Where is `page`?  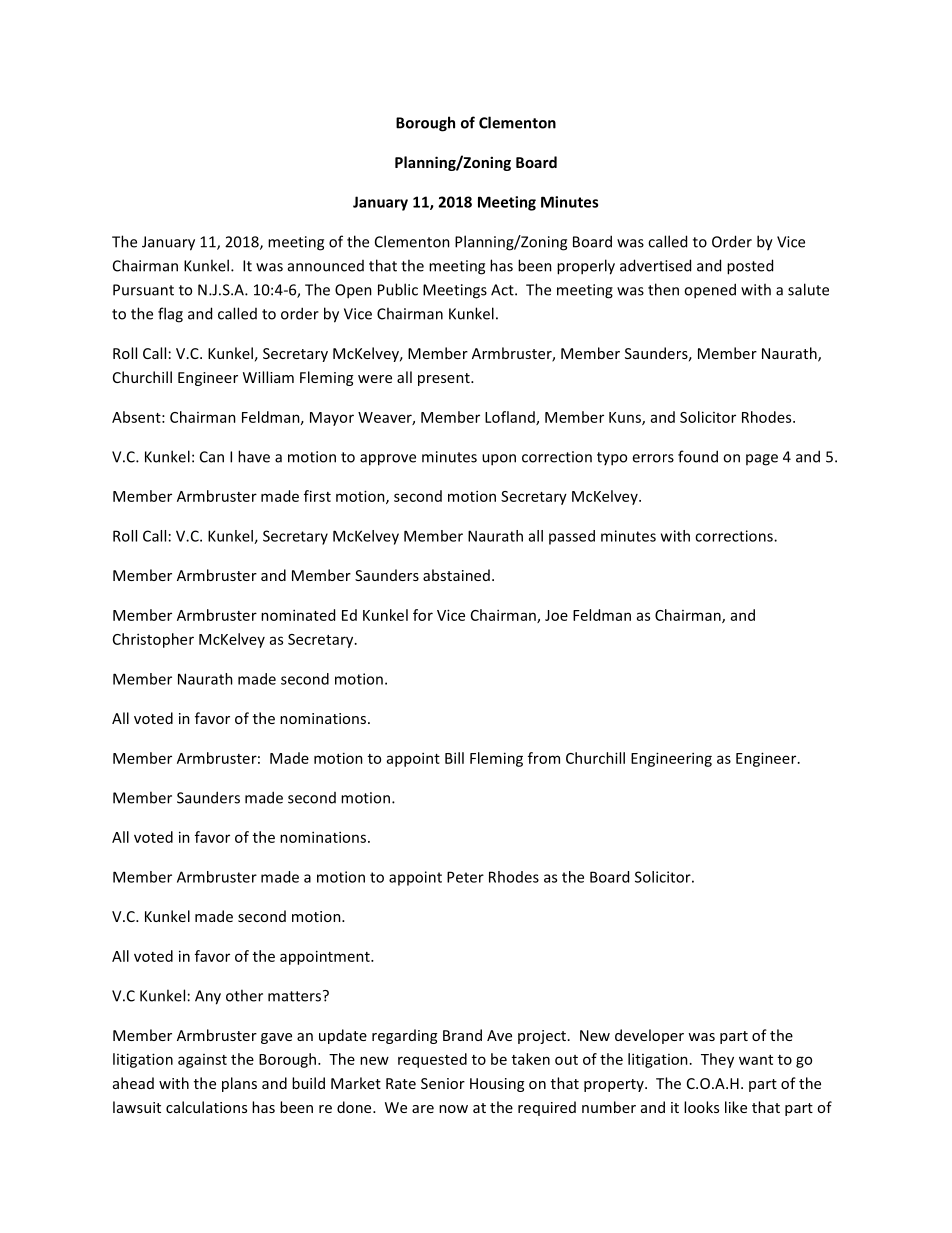 page is located at coordinates (762, 460).
